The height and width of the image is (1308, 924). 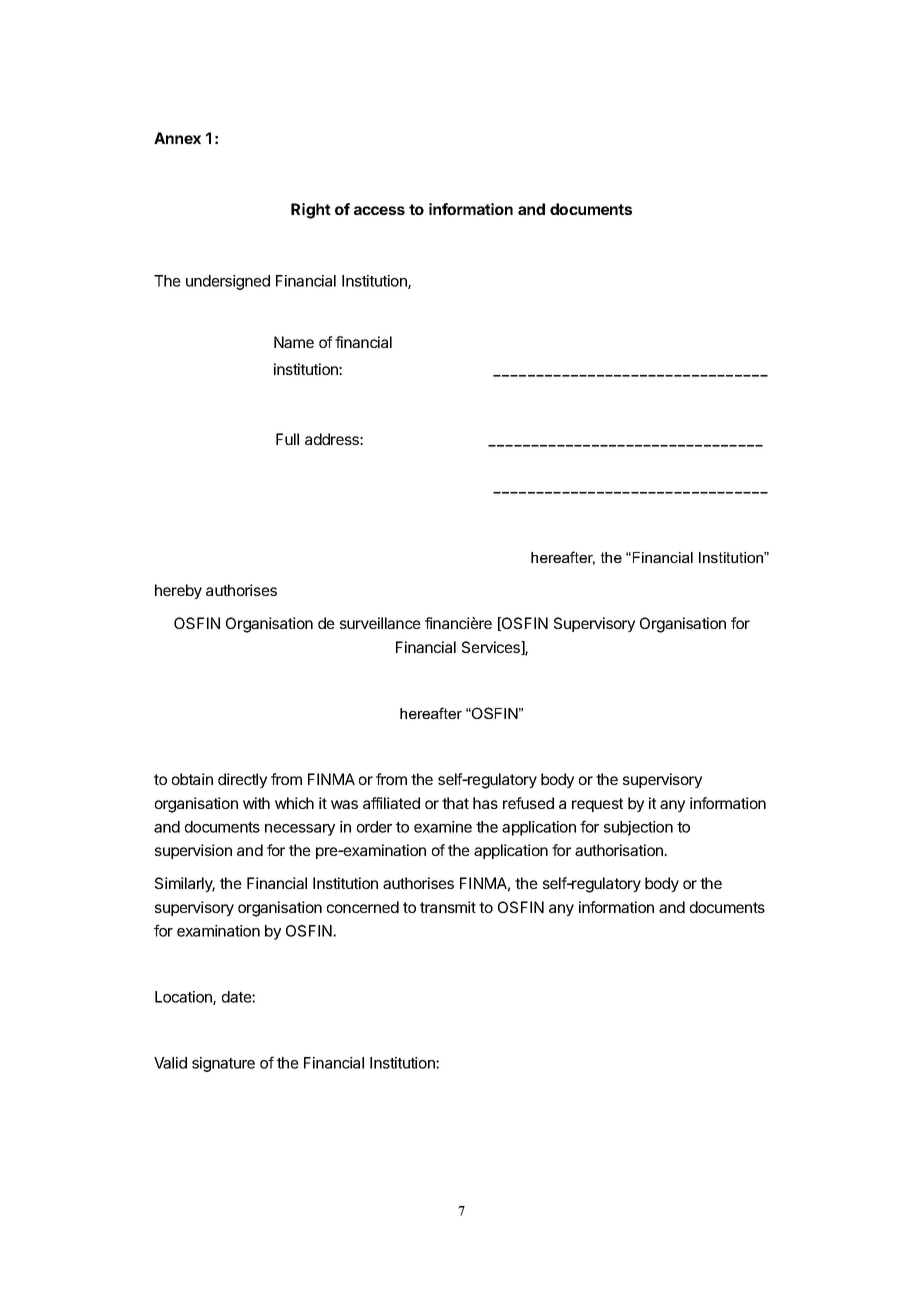 I want to click on concerned, so click(x=363, y=907).
